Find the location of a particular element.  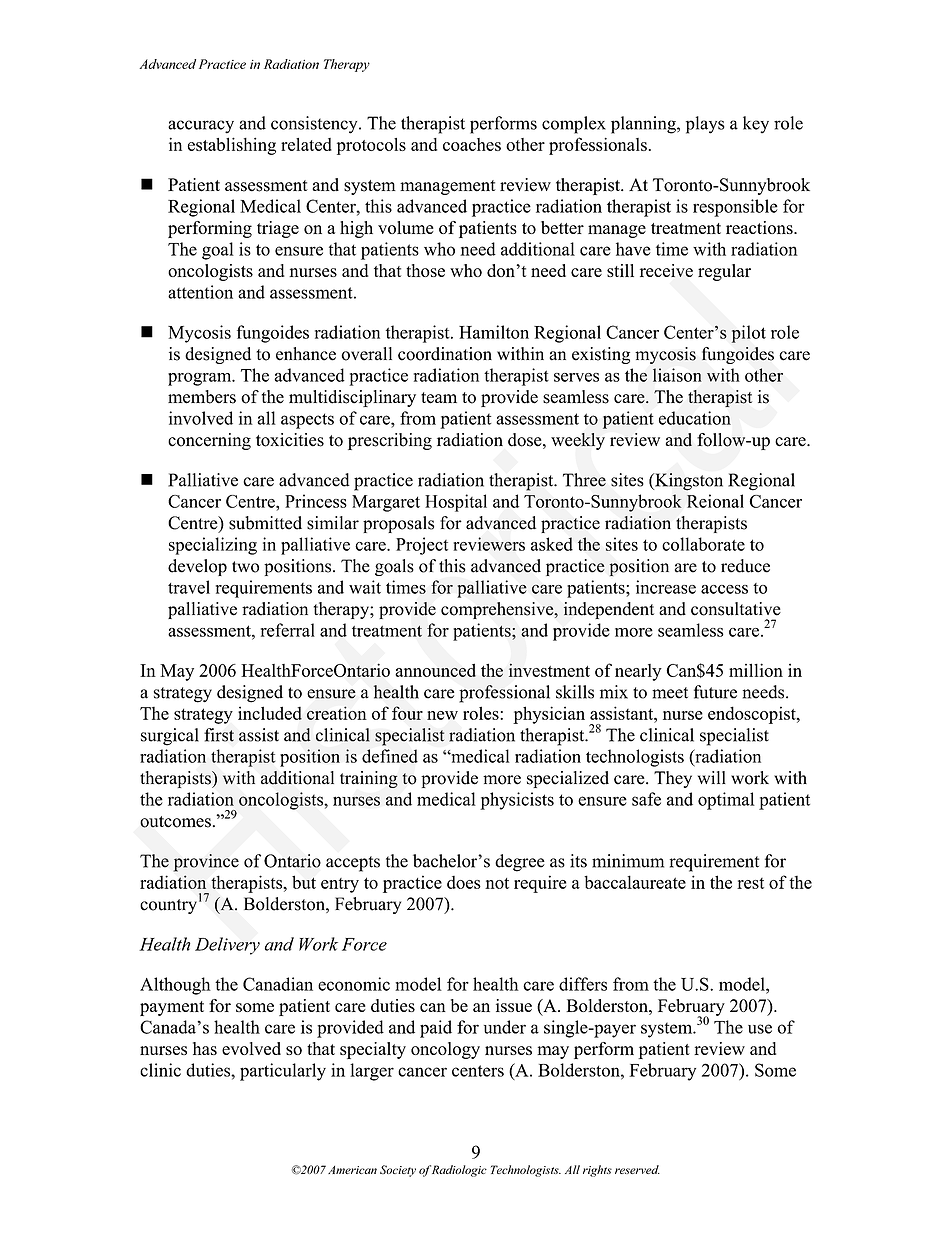

reserved is located at coordinates (637, 1169).
